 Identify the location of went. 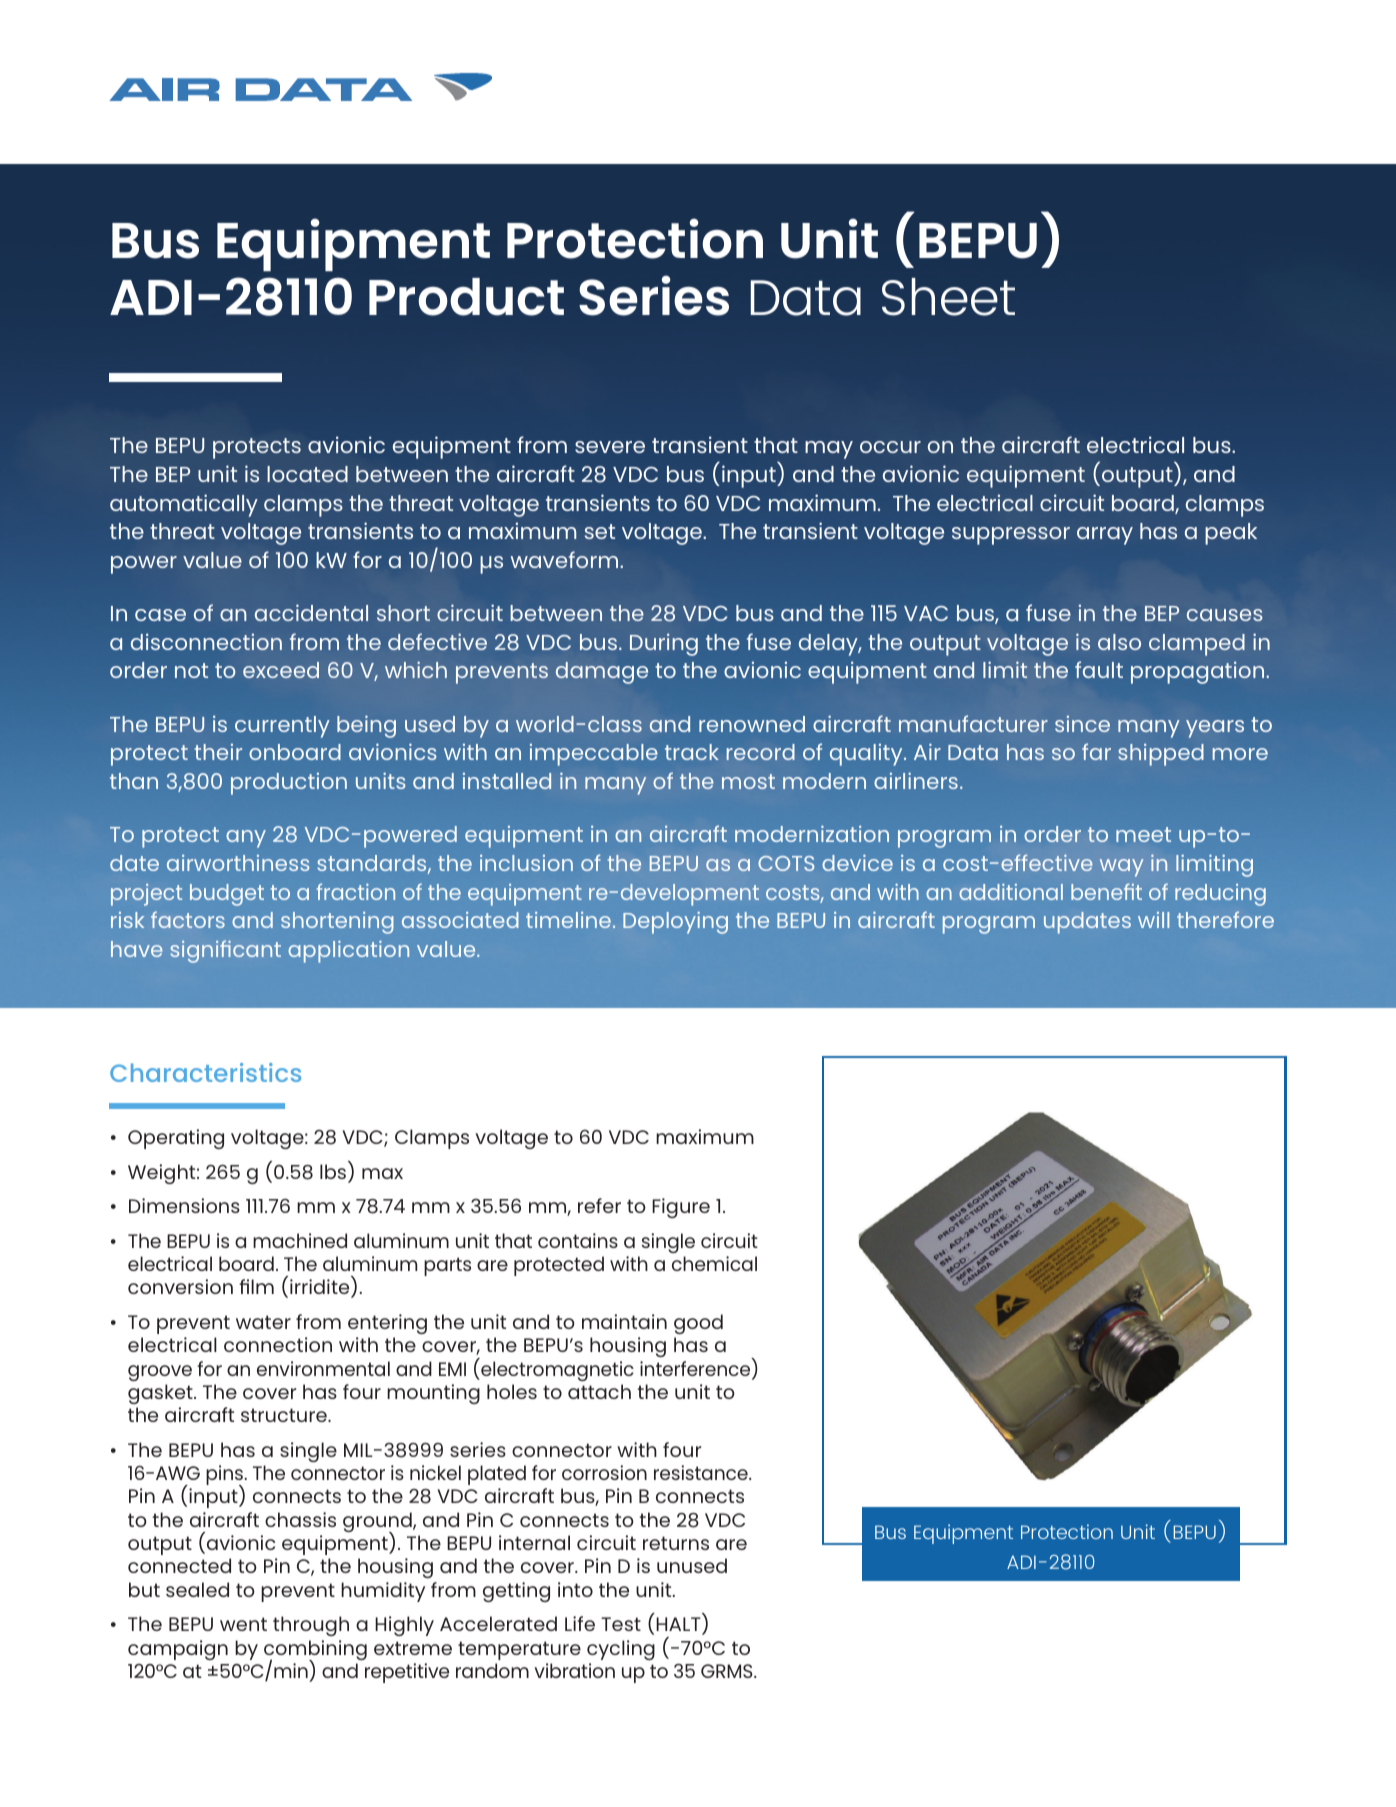
(243, 1624).
